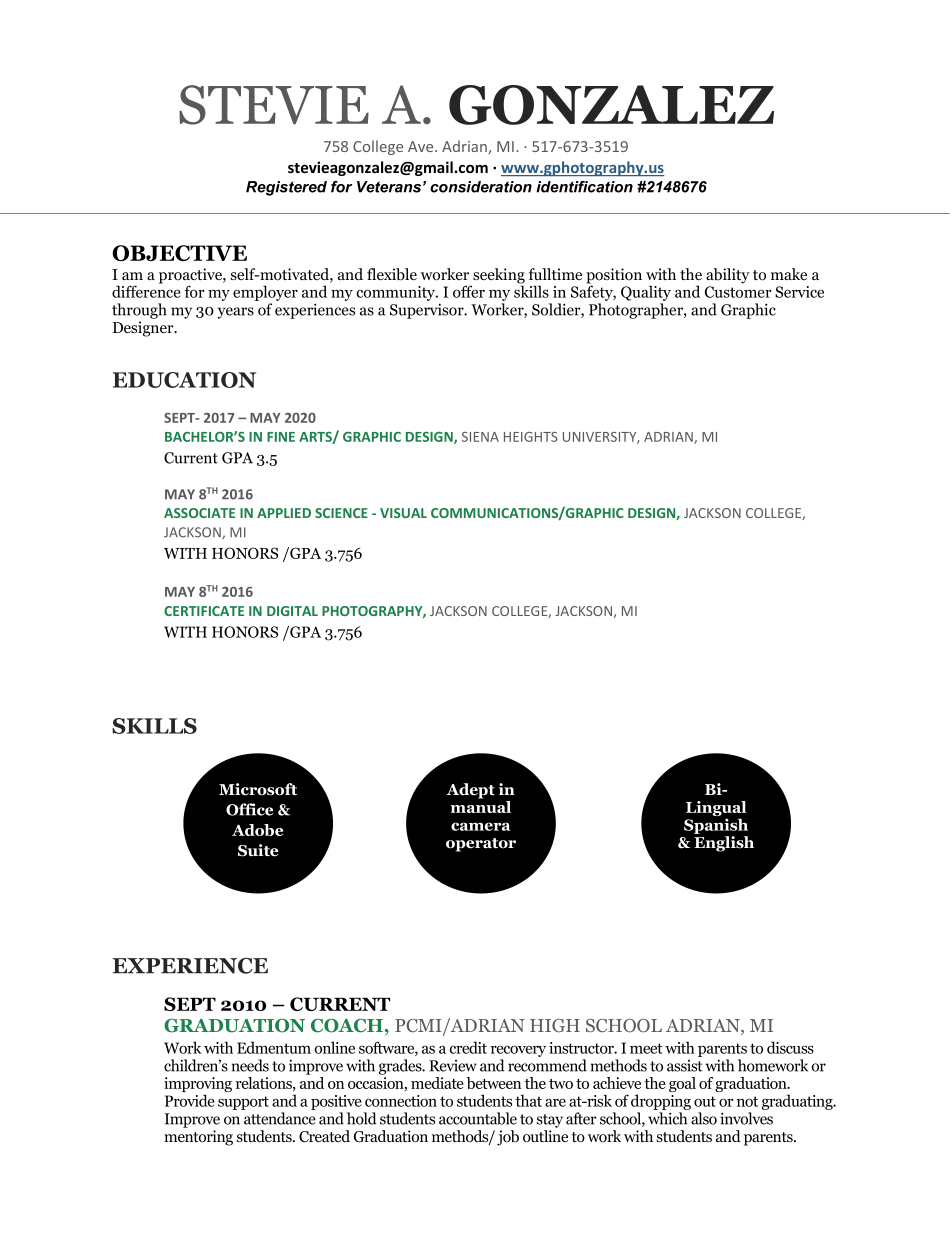 Image resolution: width=952 pixels, height=1233 pixels. Describe the element at coordinates (724, 844) in the image. I see `English` at that location.
